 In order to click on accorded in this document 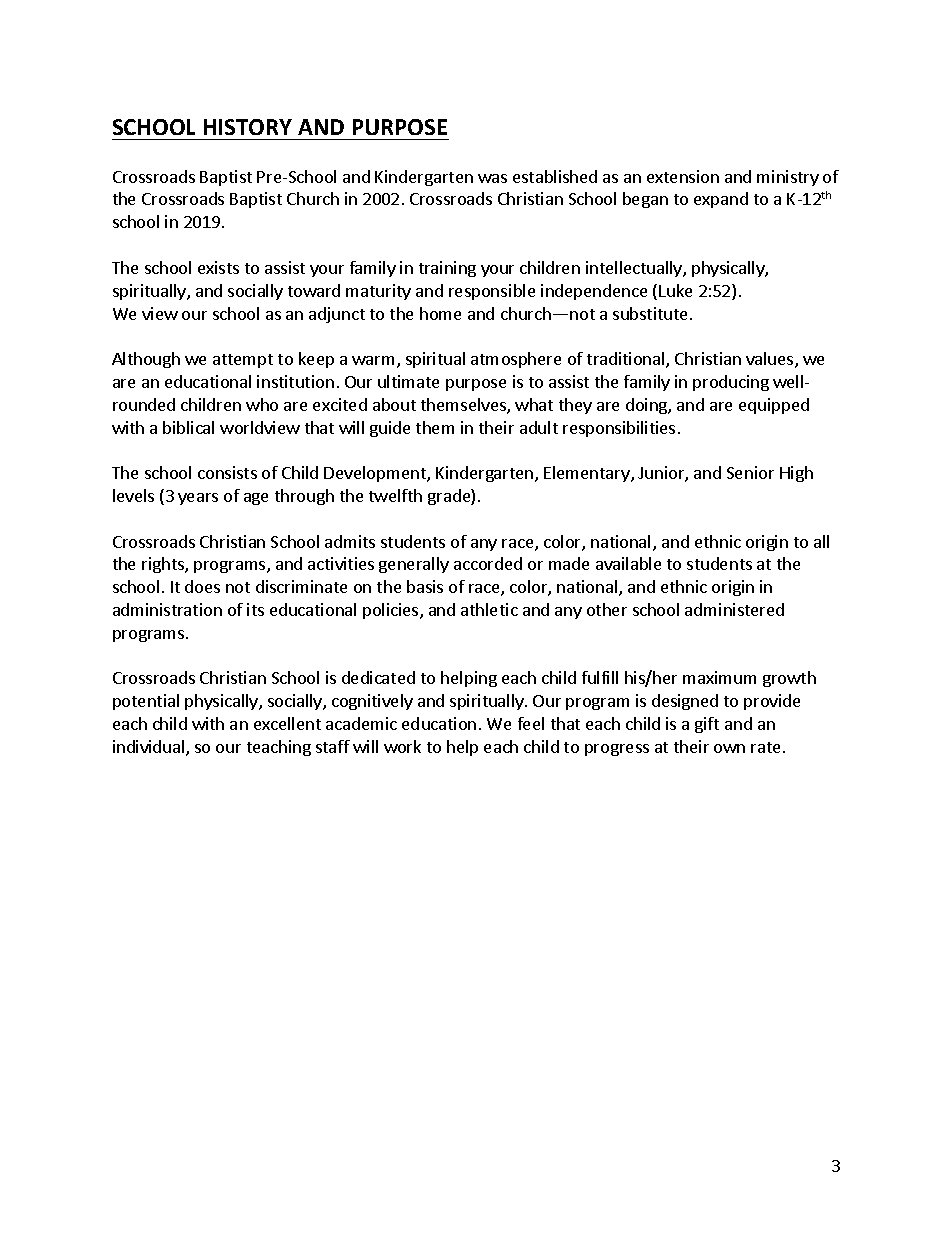, I will do `click(488, 563)`.
